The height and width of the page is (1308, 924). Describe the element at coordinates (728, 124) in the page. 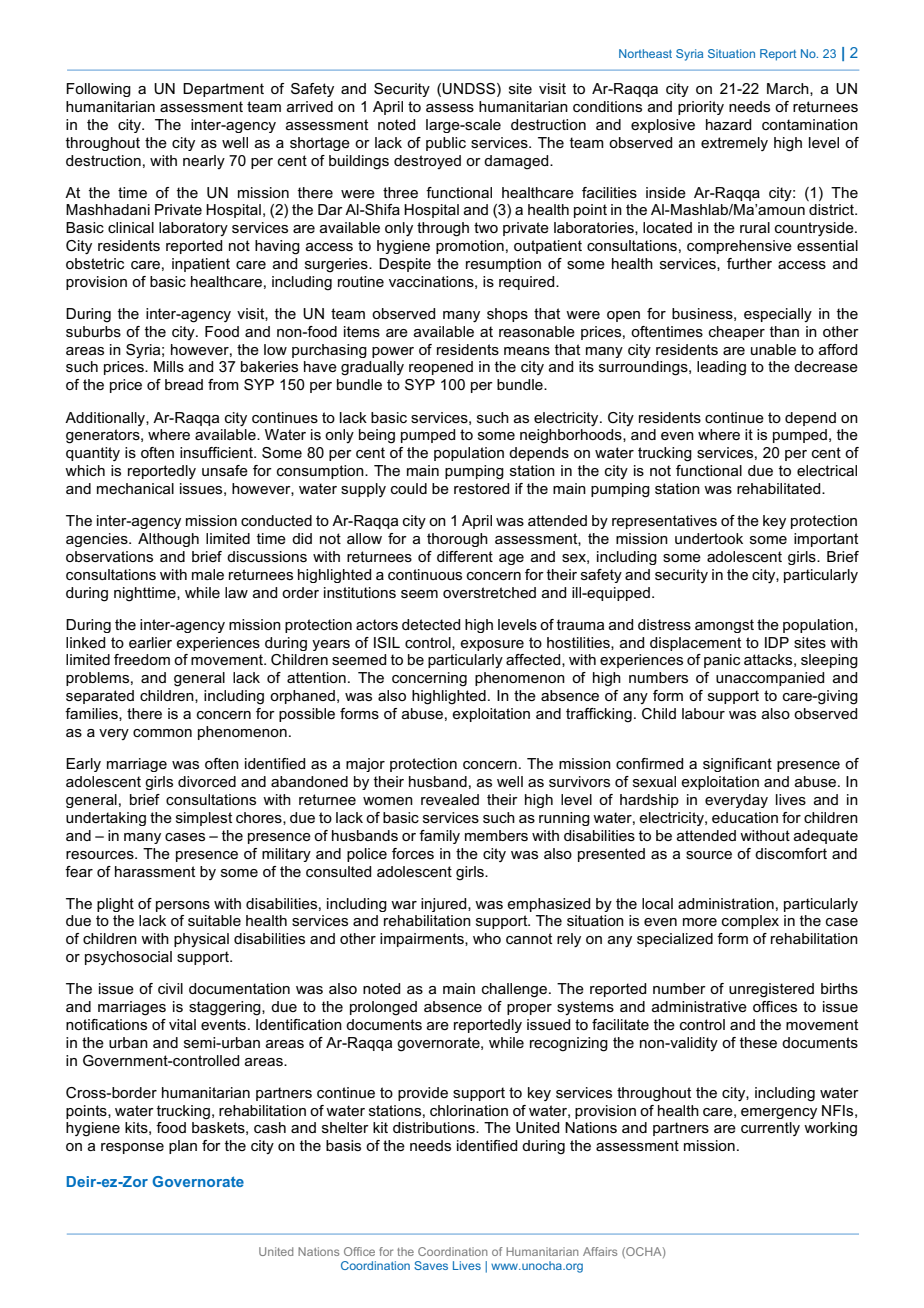

I see `hazard` at that location.
